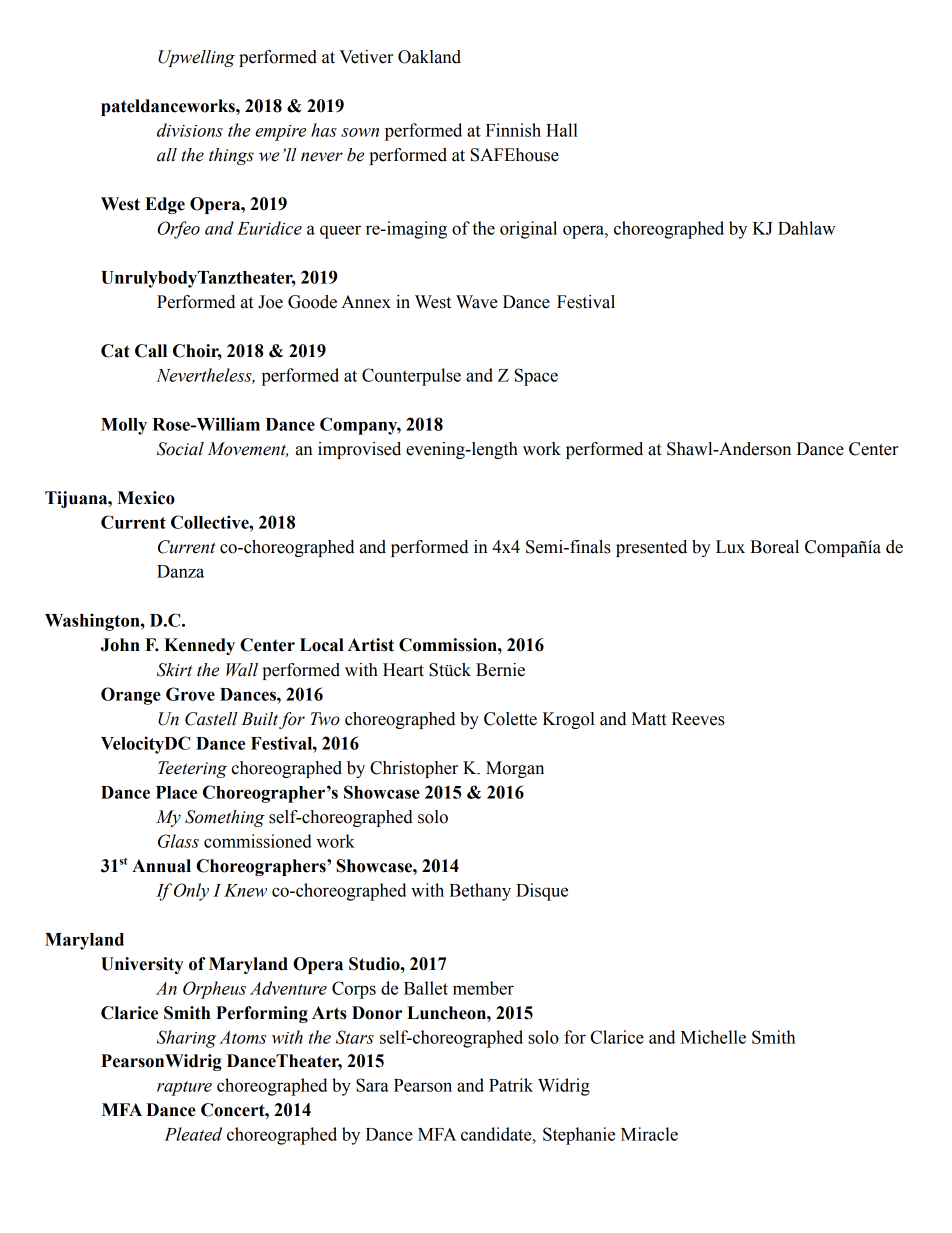 Image resolution: width=952 pixels, height=1233 pixels. Describe the element at coordinates (184, 1088) in the document. I see `rapture` at that location.
